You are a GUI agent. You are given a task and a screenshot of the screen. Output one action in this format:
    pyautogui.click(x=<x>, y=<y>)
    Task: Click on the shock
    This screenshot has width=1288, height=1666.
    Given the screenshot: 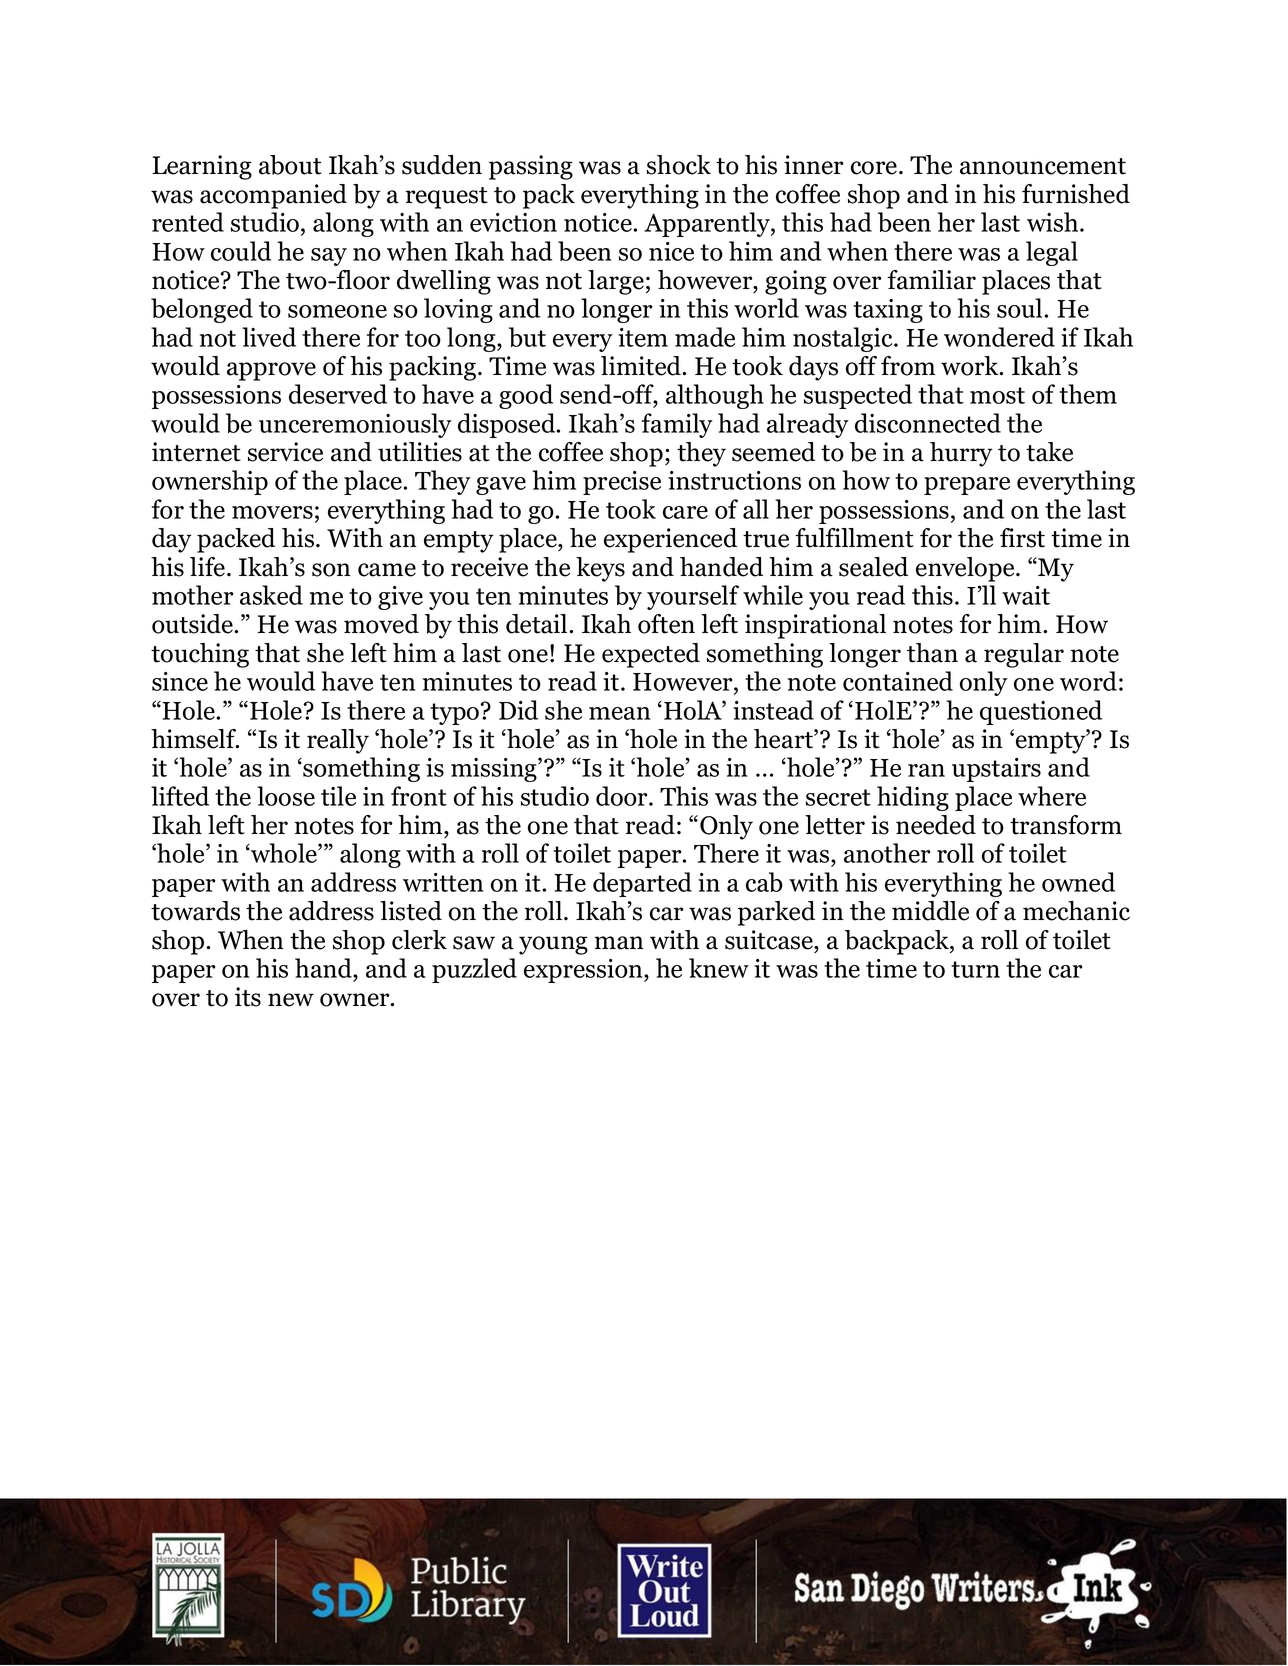 What is the action you would take?
    pyautogui.click(x=679, y=165)
